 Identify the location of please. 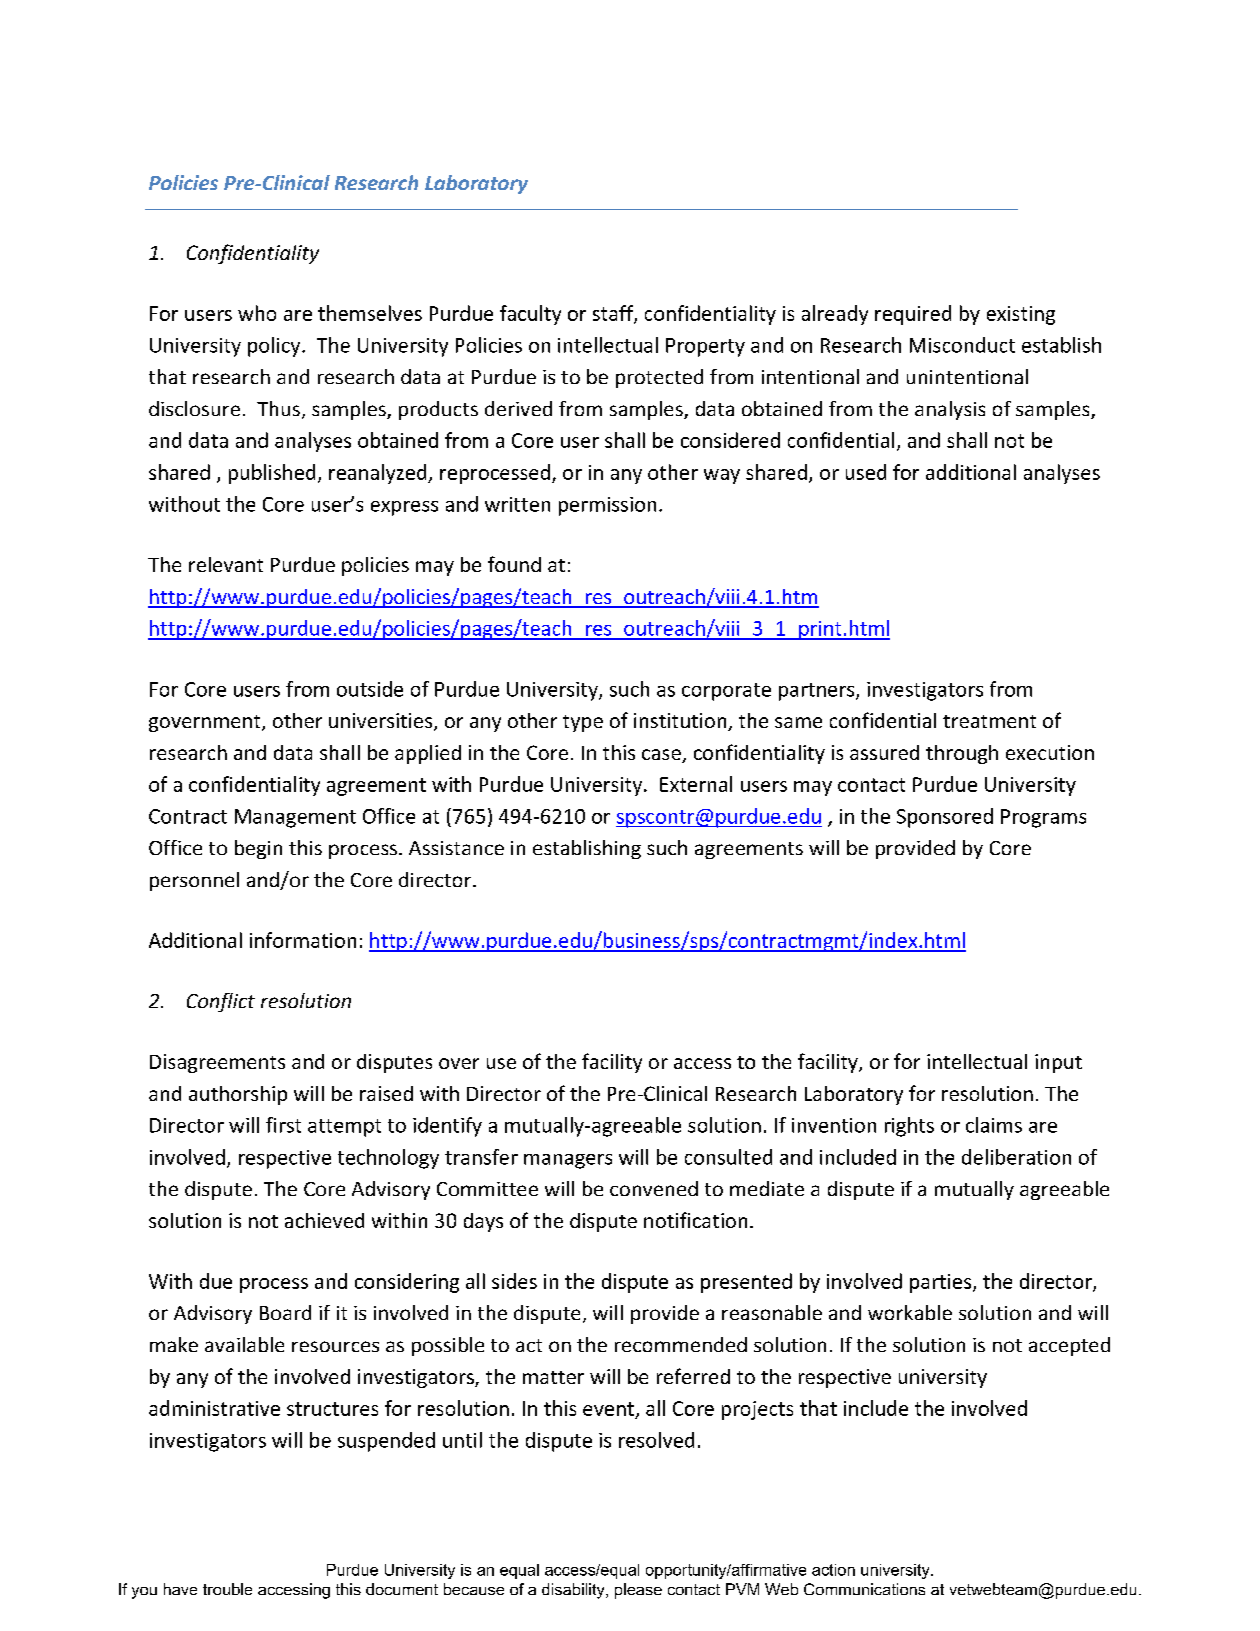
(638, 1591).
